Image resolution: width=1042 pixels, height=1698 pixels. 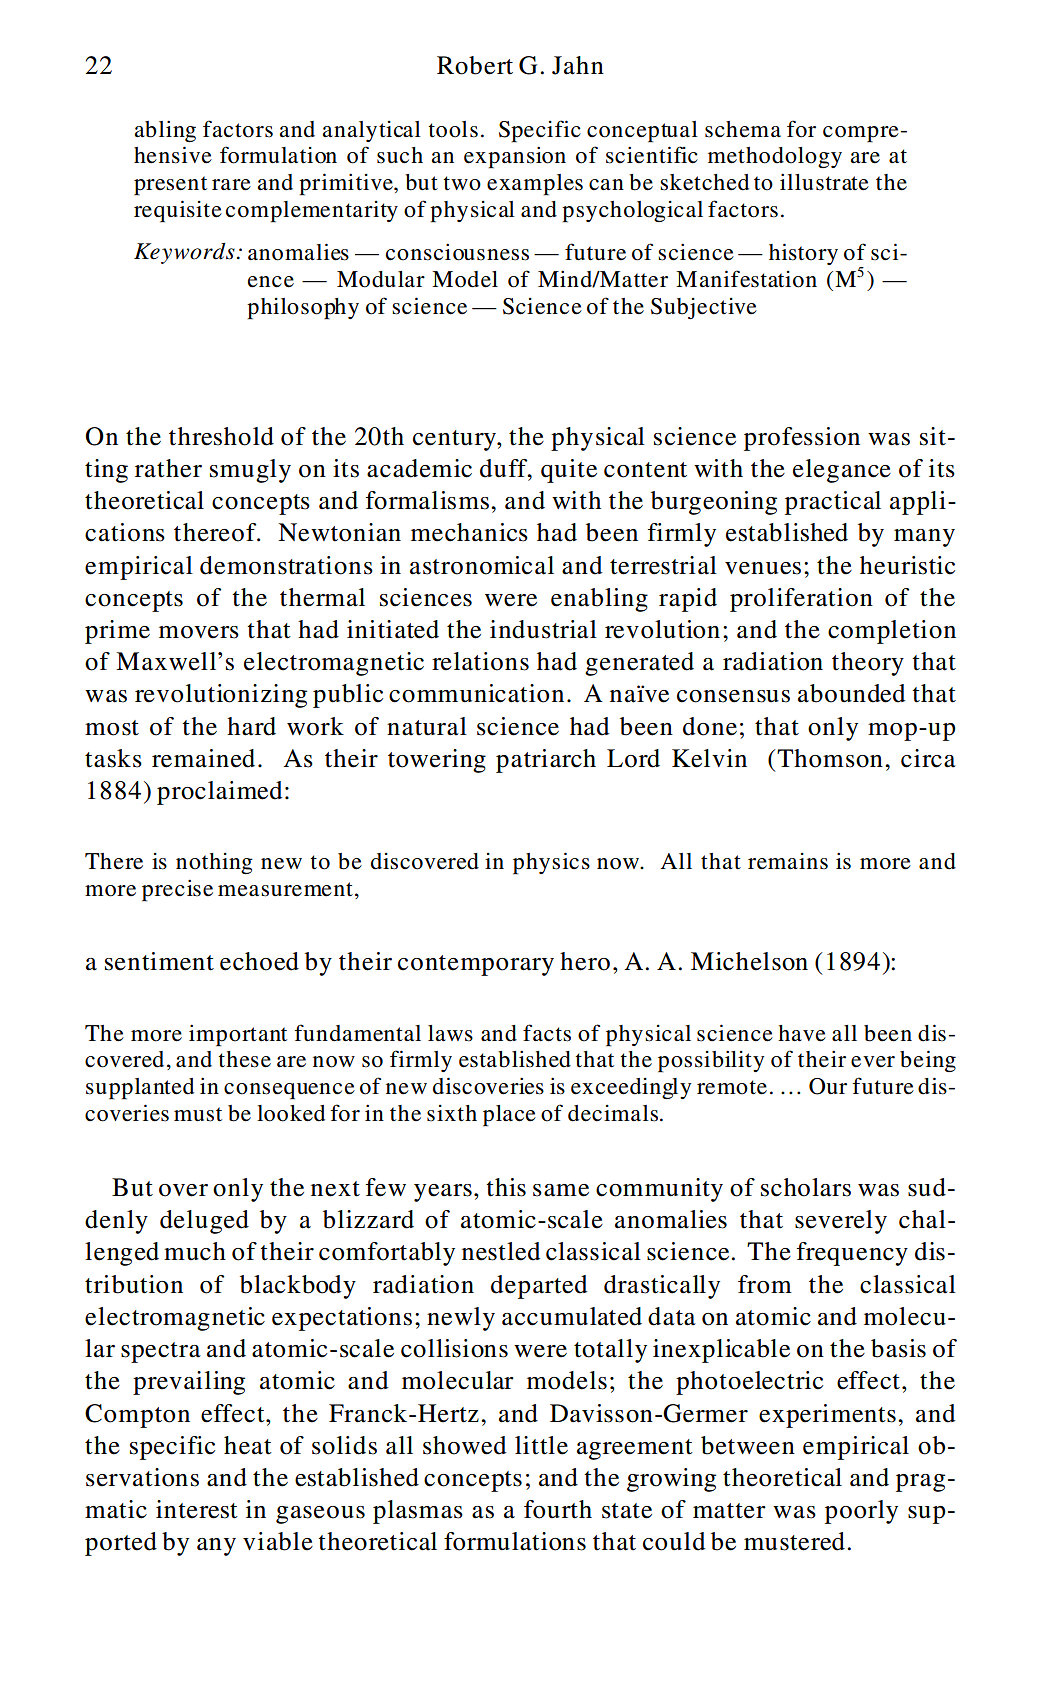 What do you see at coordinates (775, 157) in the screenshot?
I see `methodology` at bounding box center [775, 157].
